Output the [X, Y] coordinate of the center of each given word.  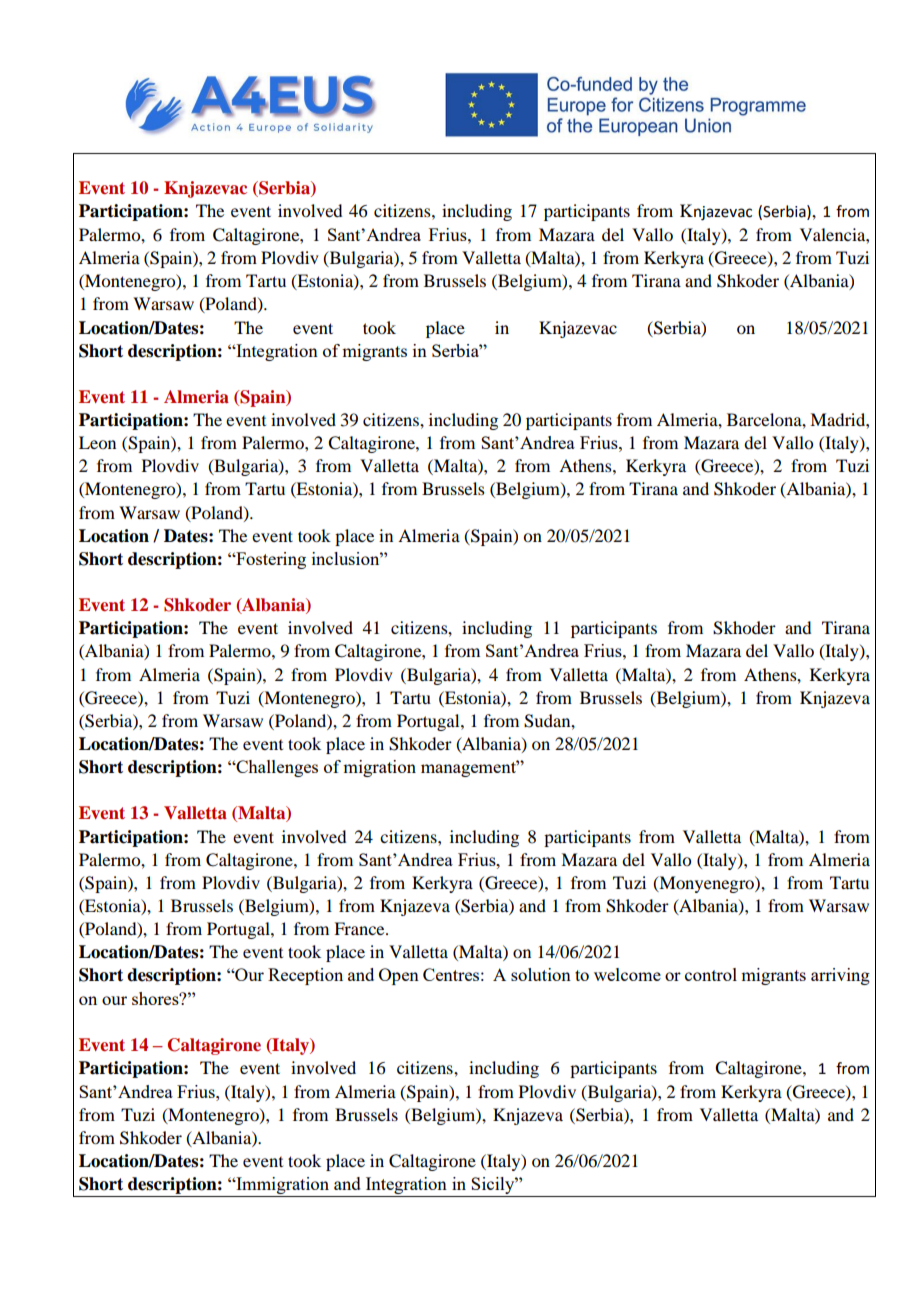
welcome [627, 974]
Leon [97, 442]
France [360, 928]
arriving [840, 976]
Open [399, 976]
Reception [305, 976]
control [711, 974]
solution [541, 974]
